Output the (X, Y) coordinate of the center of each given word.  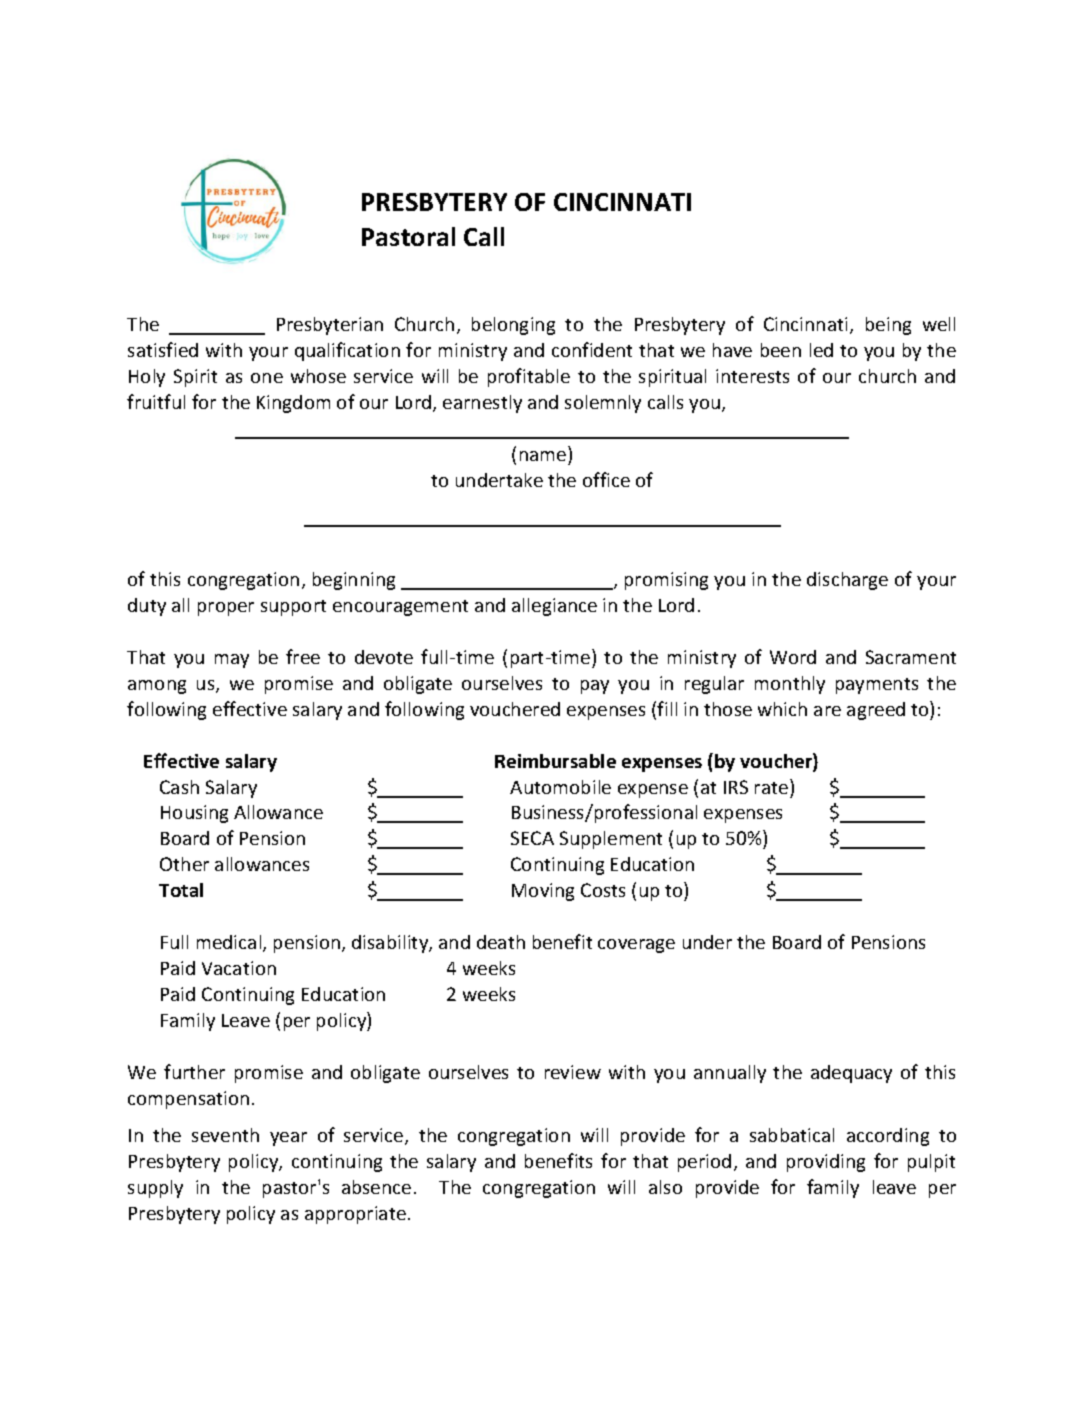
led (821, 350)
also (665, 1187)
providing (826, 1163)
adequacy (851, 1074)
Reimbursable (555, 761)
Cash (179, 787)
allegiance (554, 607)
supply (155, 1189)
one (267, 378)
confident (592, 349)
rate (773, 786)
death (501, 942)
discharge (847, 581)
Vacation (239, 968)
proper (226, 609)
